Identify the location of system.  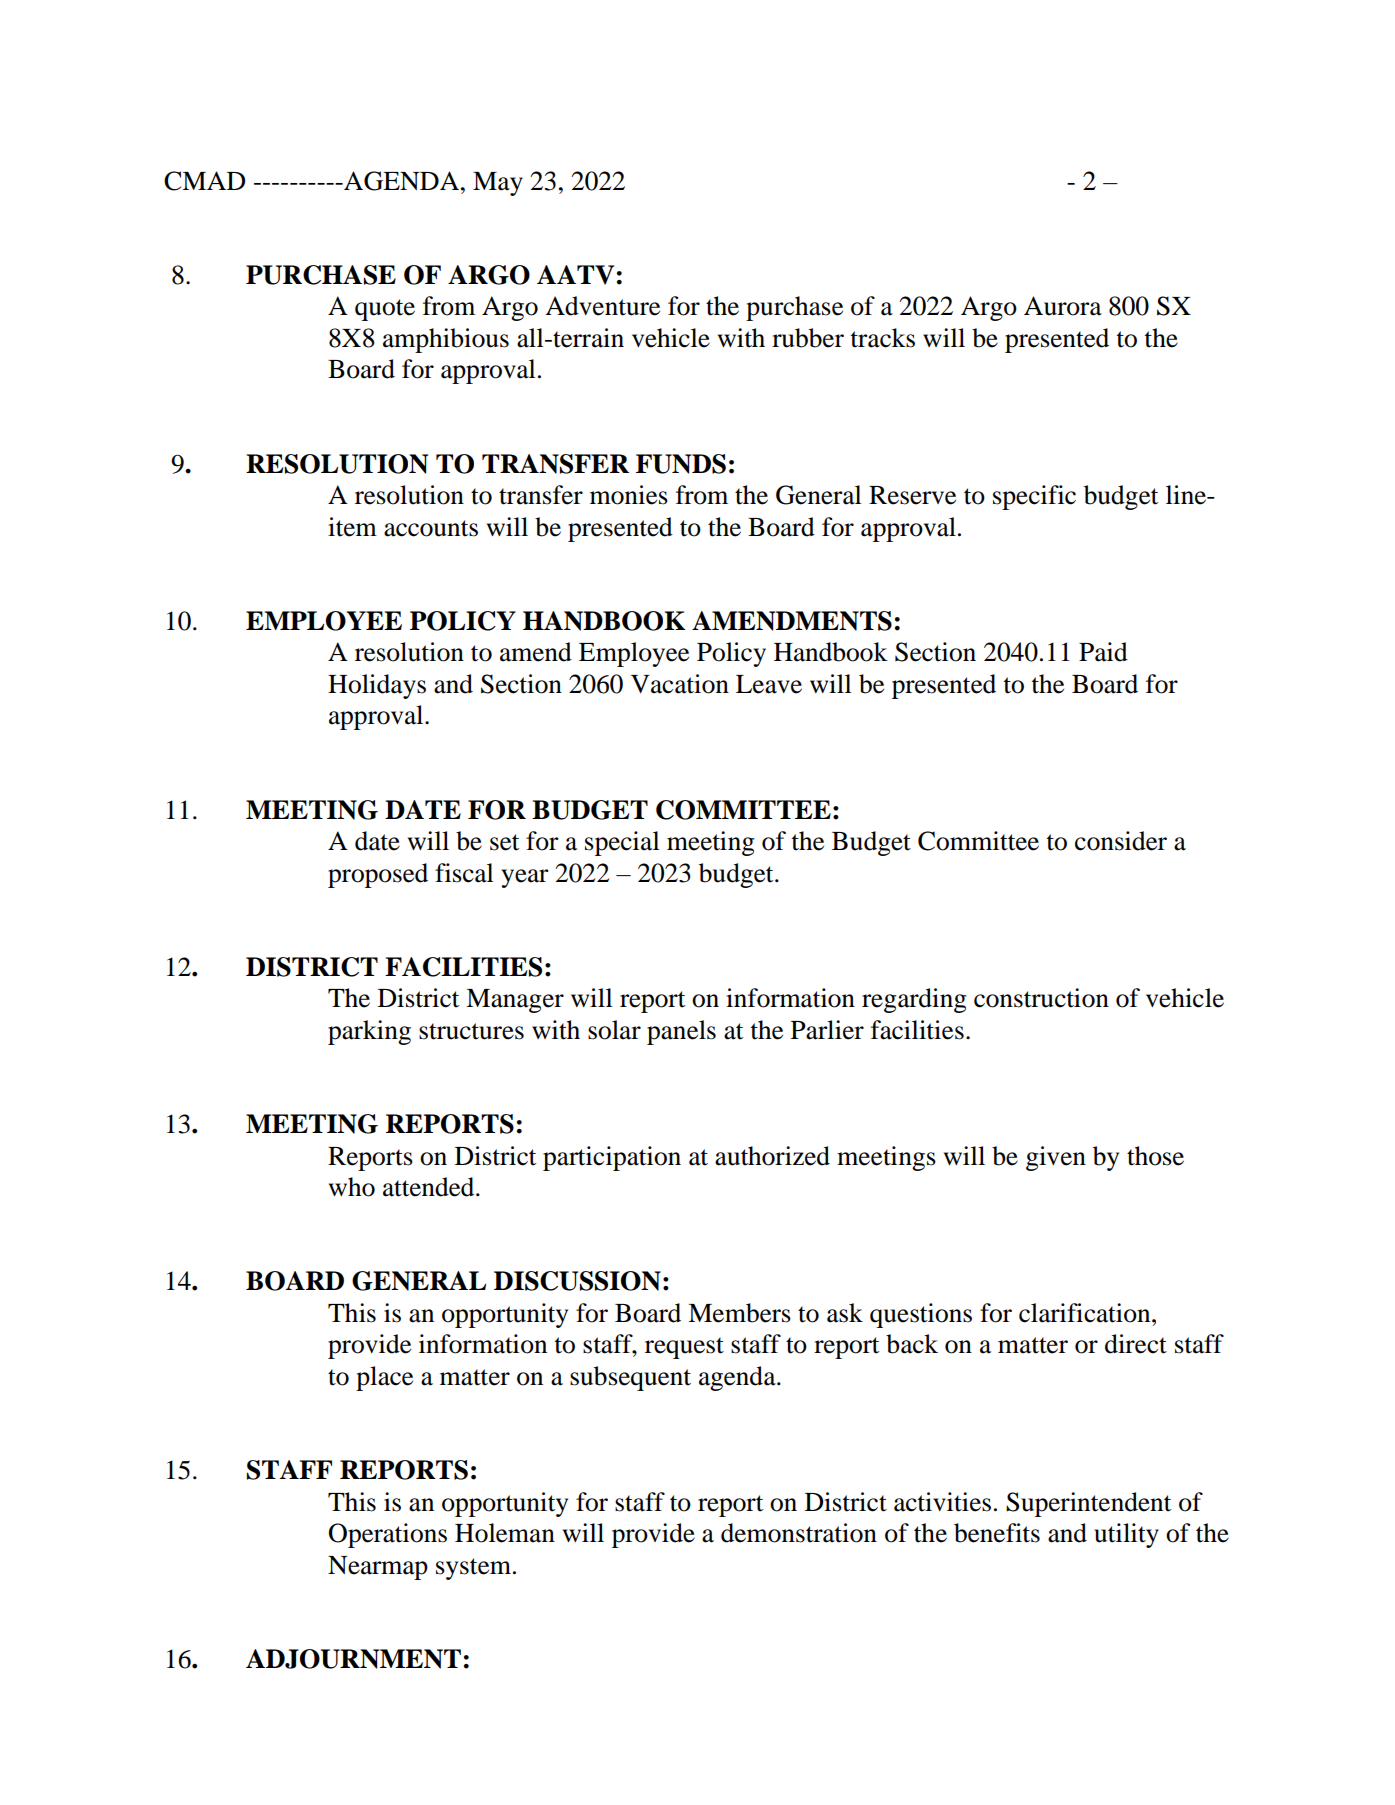
(475, 1569).
